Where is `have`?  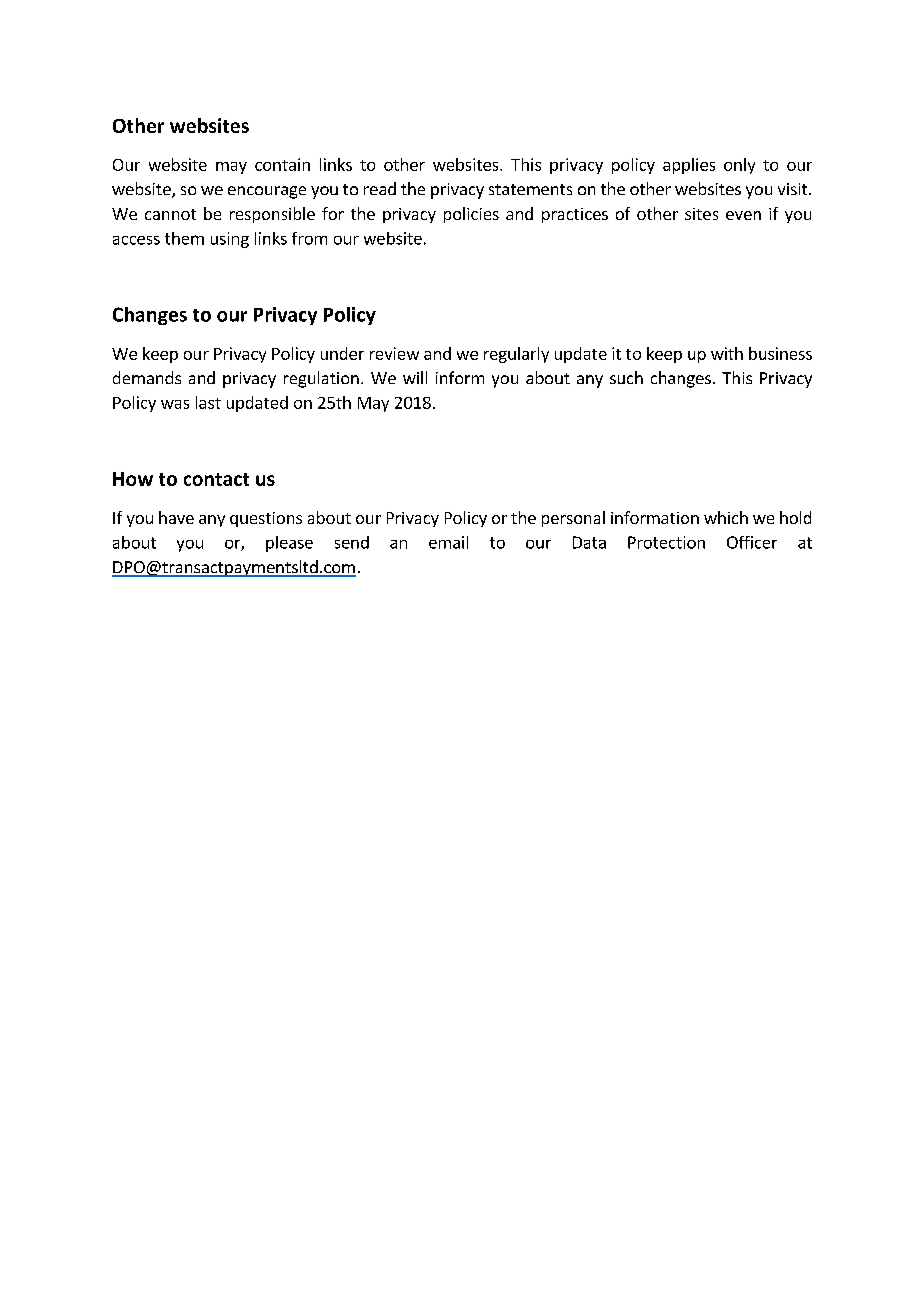 have is located at coordinates (176, 517).
